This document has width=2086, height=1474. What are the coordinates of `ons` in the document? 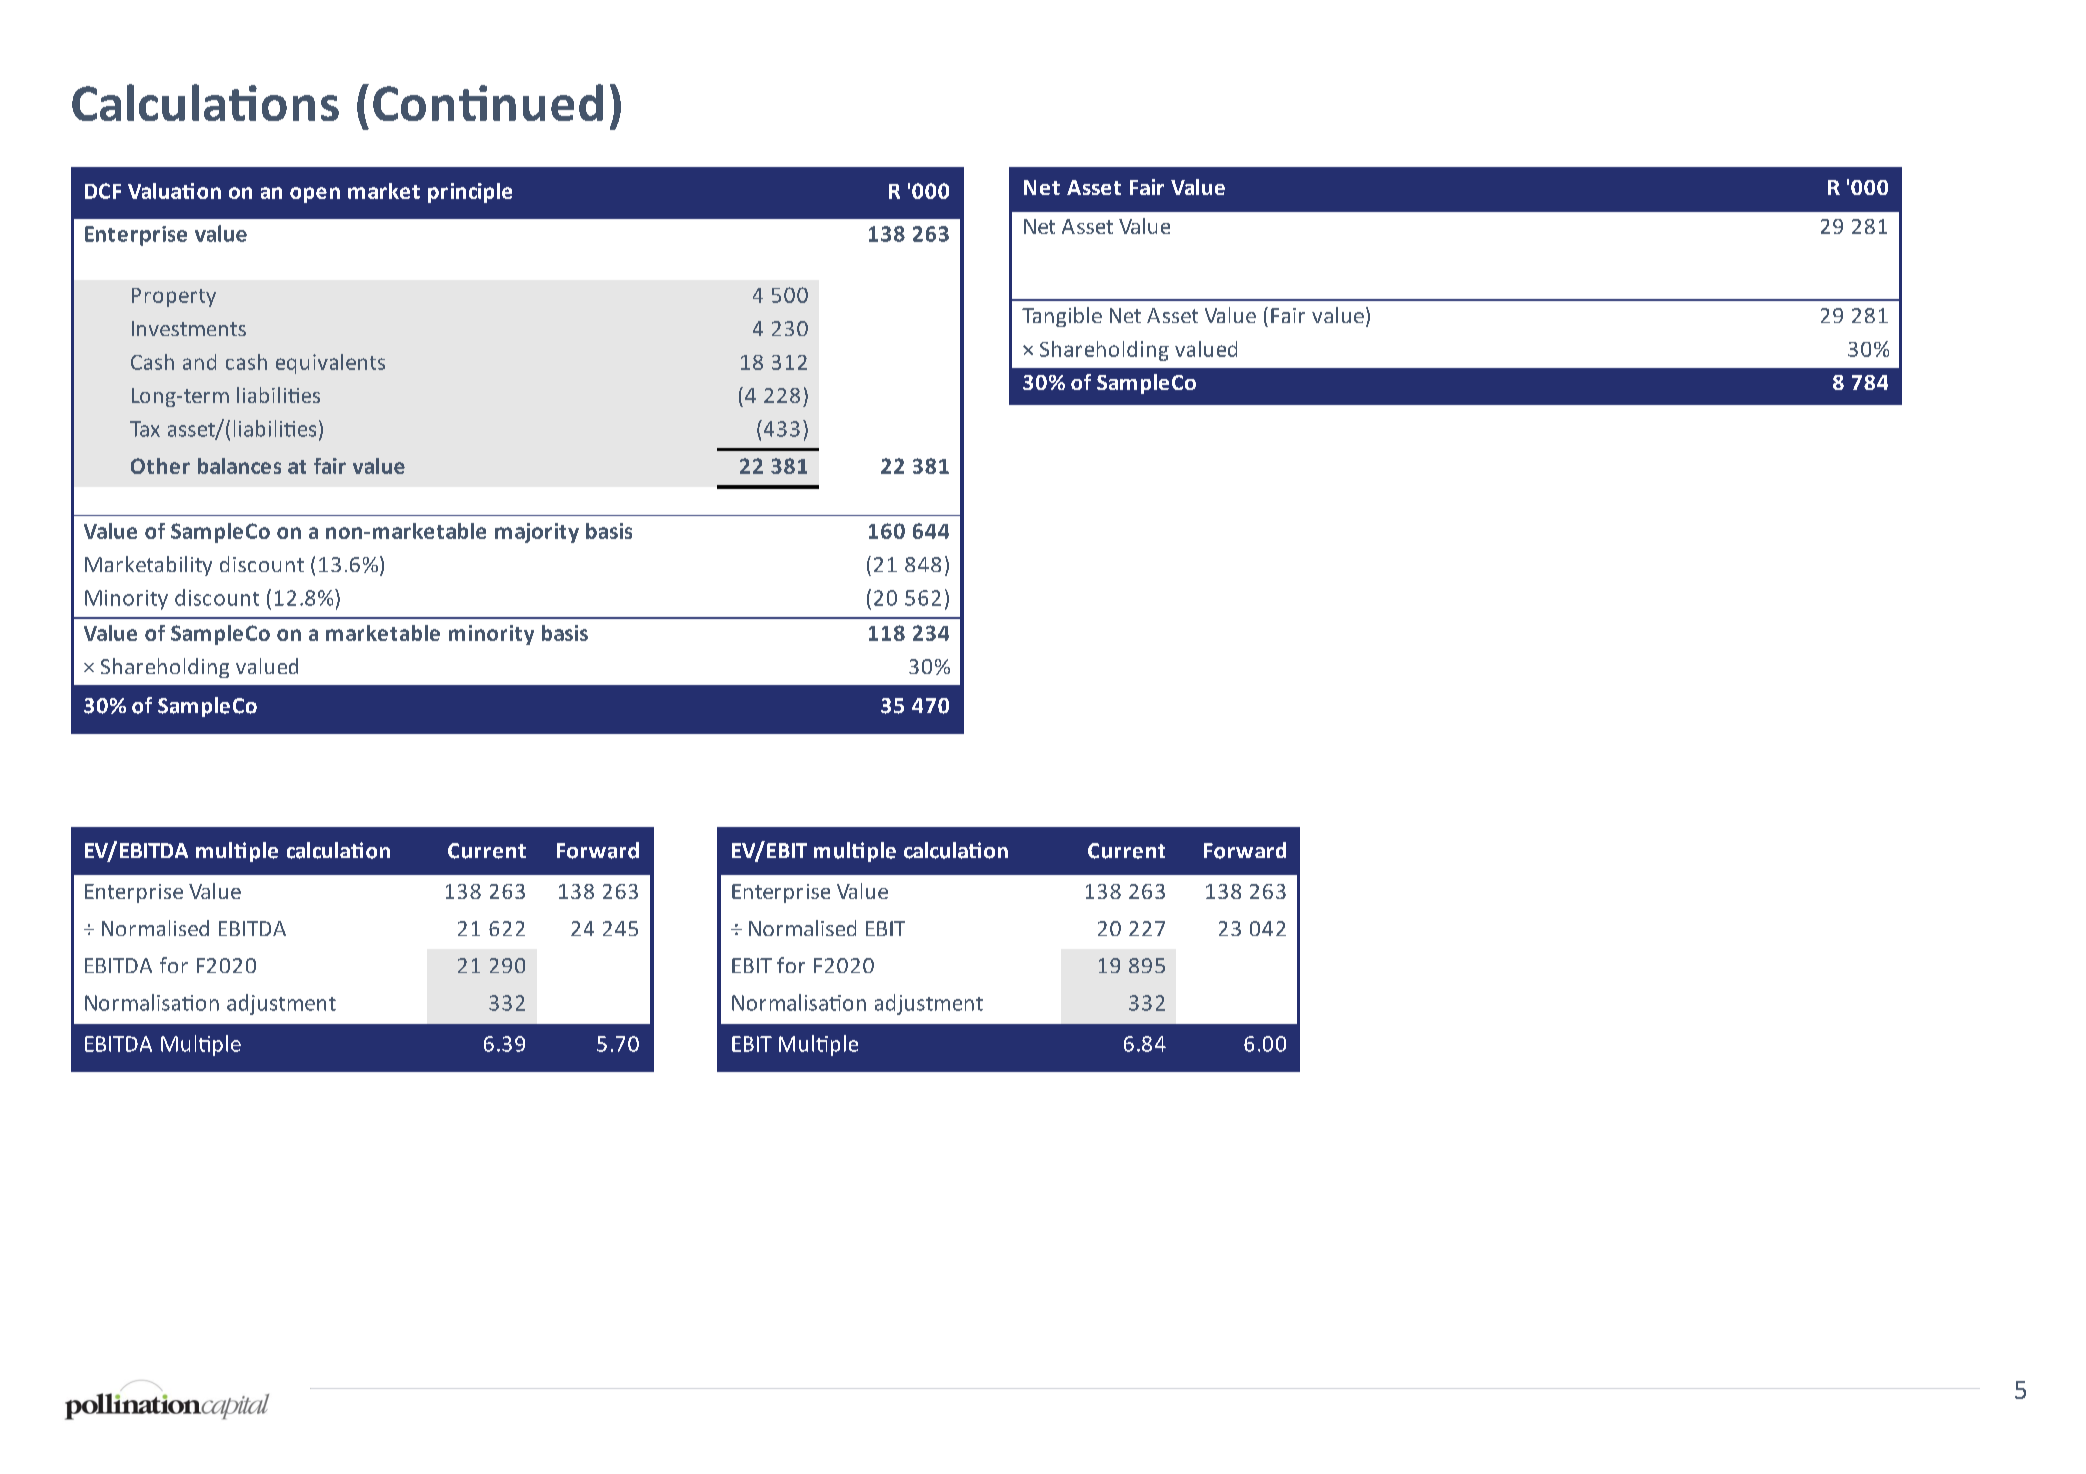 It's located at (300, 108).
